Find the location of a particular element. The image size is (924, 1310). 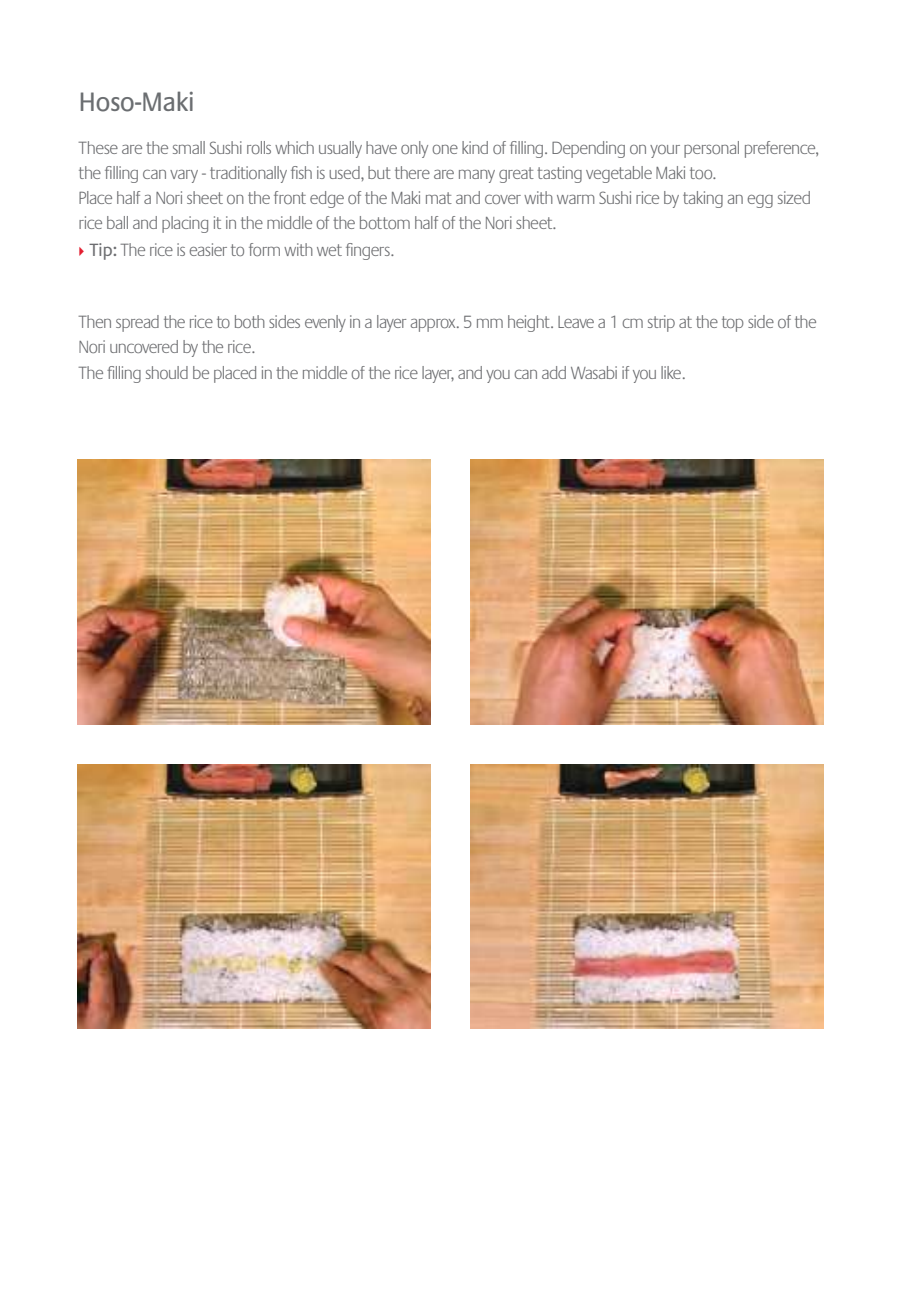

should is located at coordinates (167, 372).
